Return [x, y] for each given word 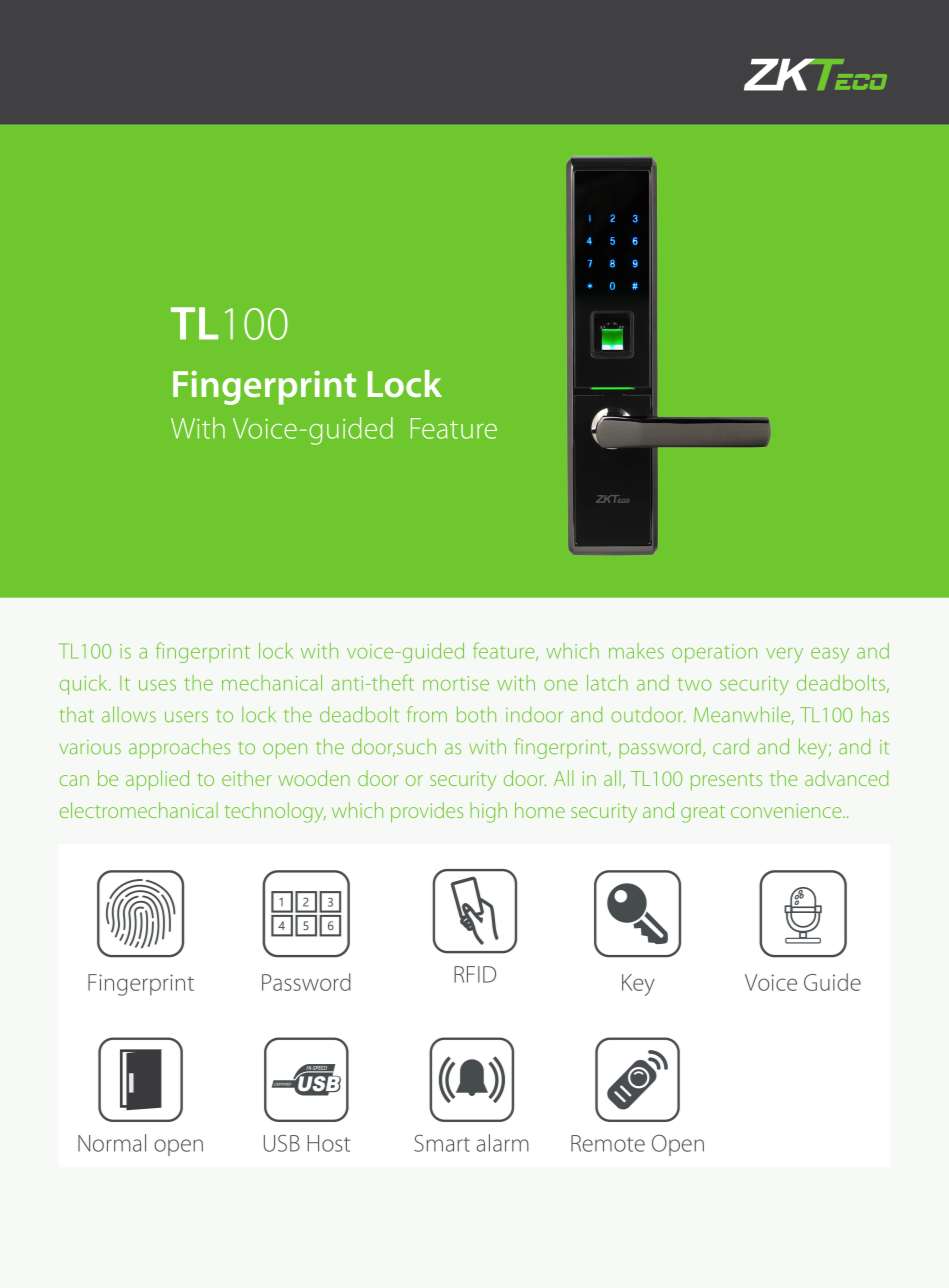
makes [636, 651]
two [694, 684]
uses [157, 685]
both [476, 714]
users [186, 717]
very [784, 655]
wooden [314, 778]
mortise [456, 683]
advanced [847, 778]
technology [275, 812]
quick [85, 685]
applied [157, 780]
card [731, 746]
